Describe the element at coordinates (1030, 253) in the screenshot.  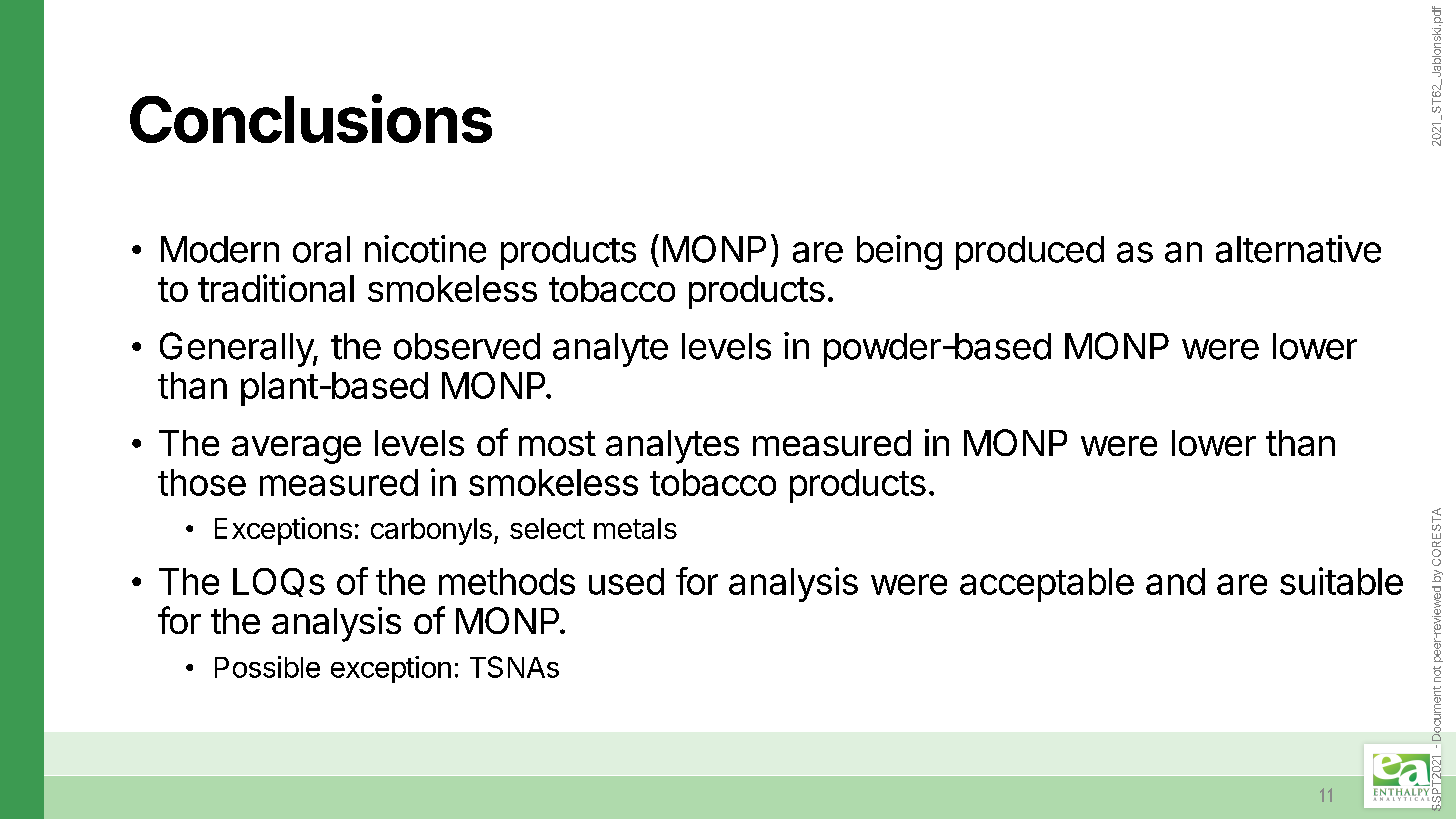
I see `produced` at that location.
